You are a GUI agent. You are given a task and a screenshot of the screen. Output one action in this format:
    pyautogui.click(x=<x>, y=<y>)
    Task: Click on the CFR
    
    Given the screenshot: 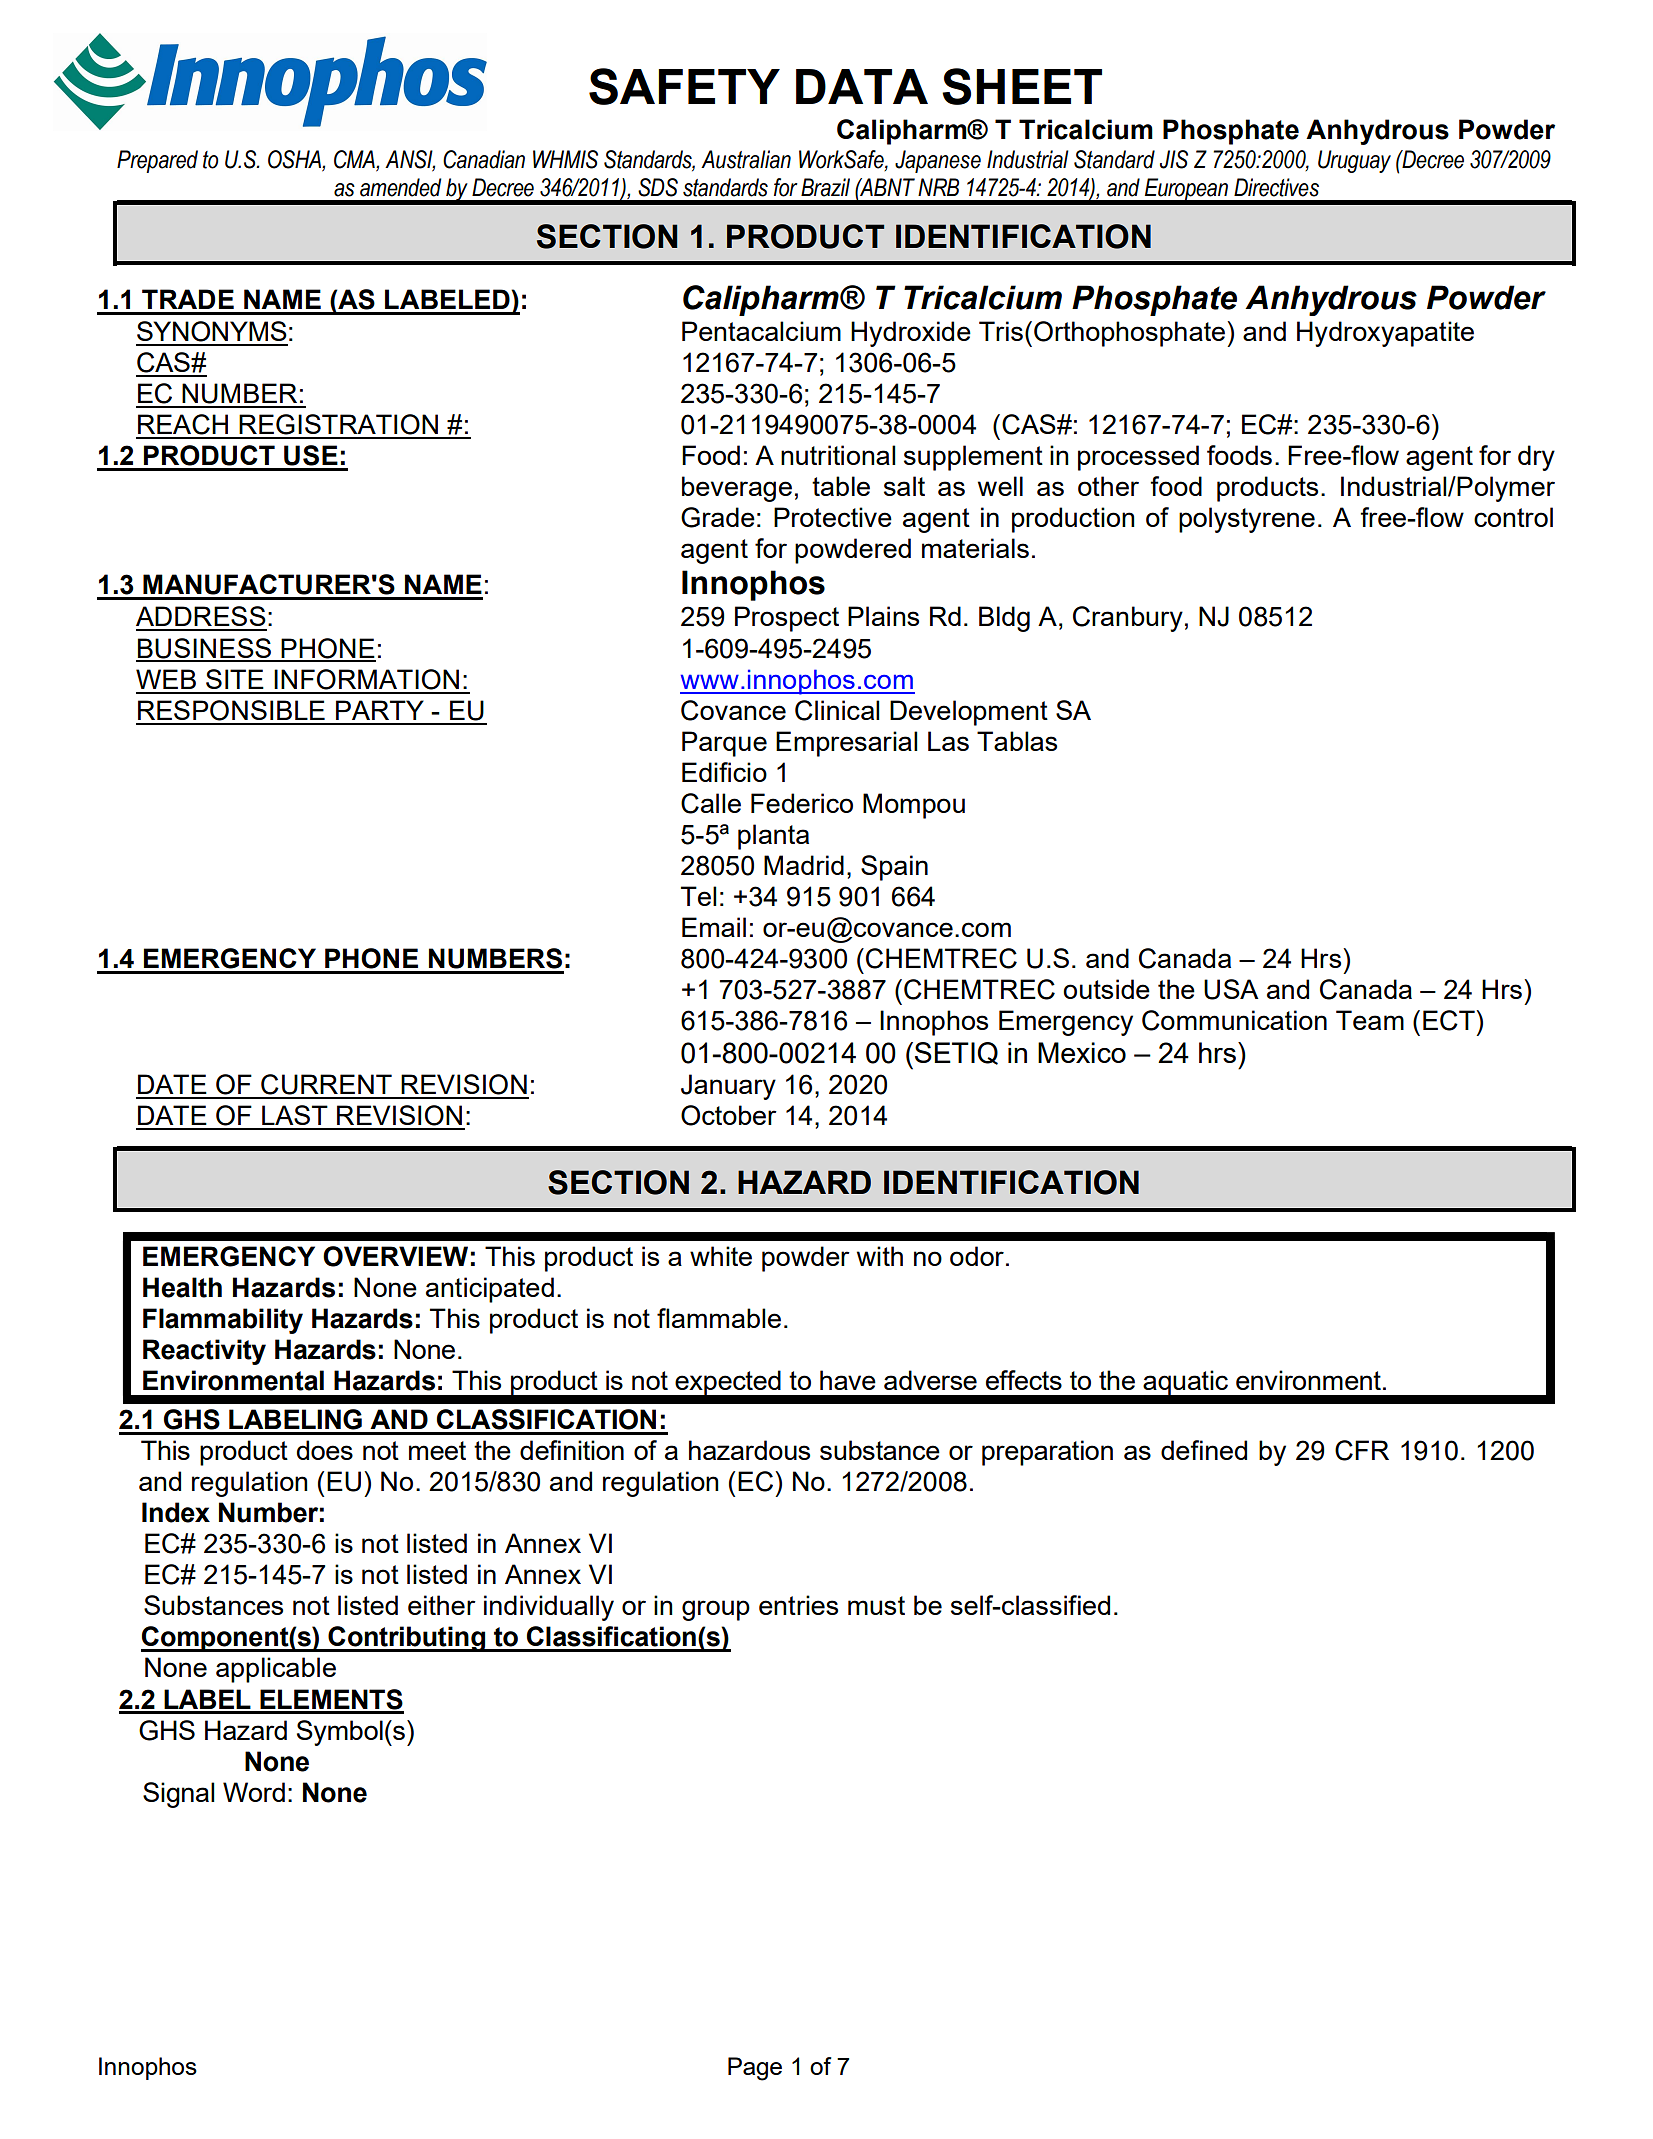 What is the action you would take?
    pyautogui.click(x=1362, y=1450)
